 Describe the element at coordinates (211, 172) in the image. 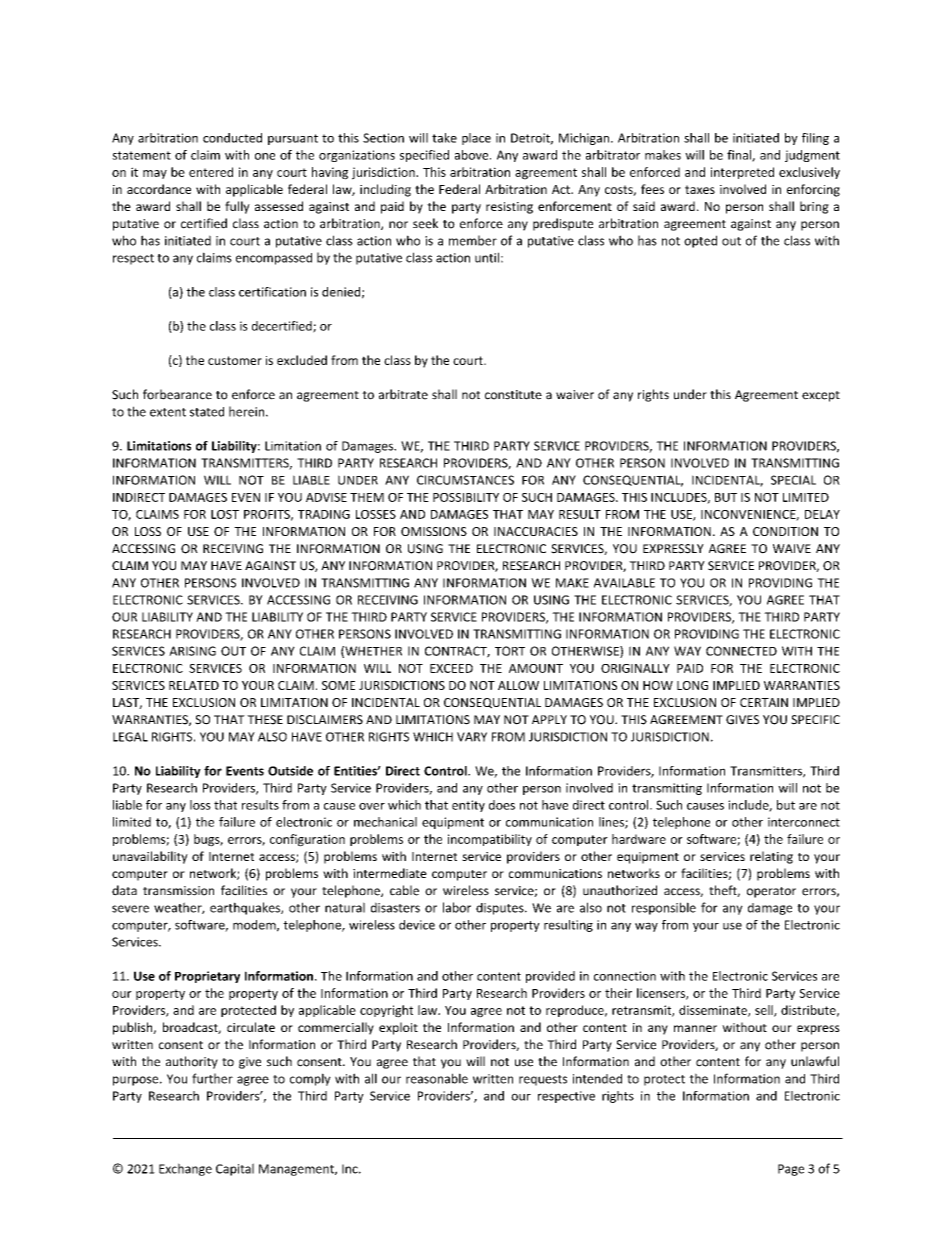

I see `entered` at that location.
